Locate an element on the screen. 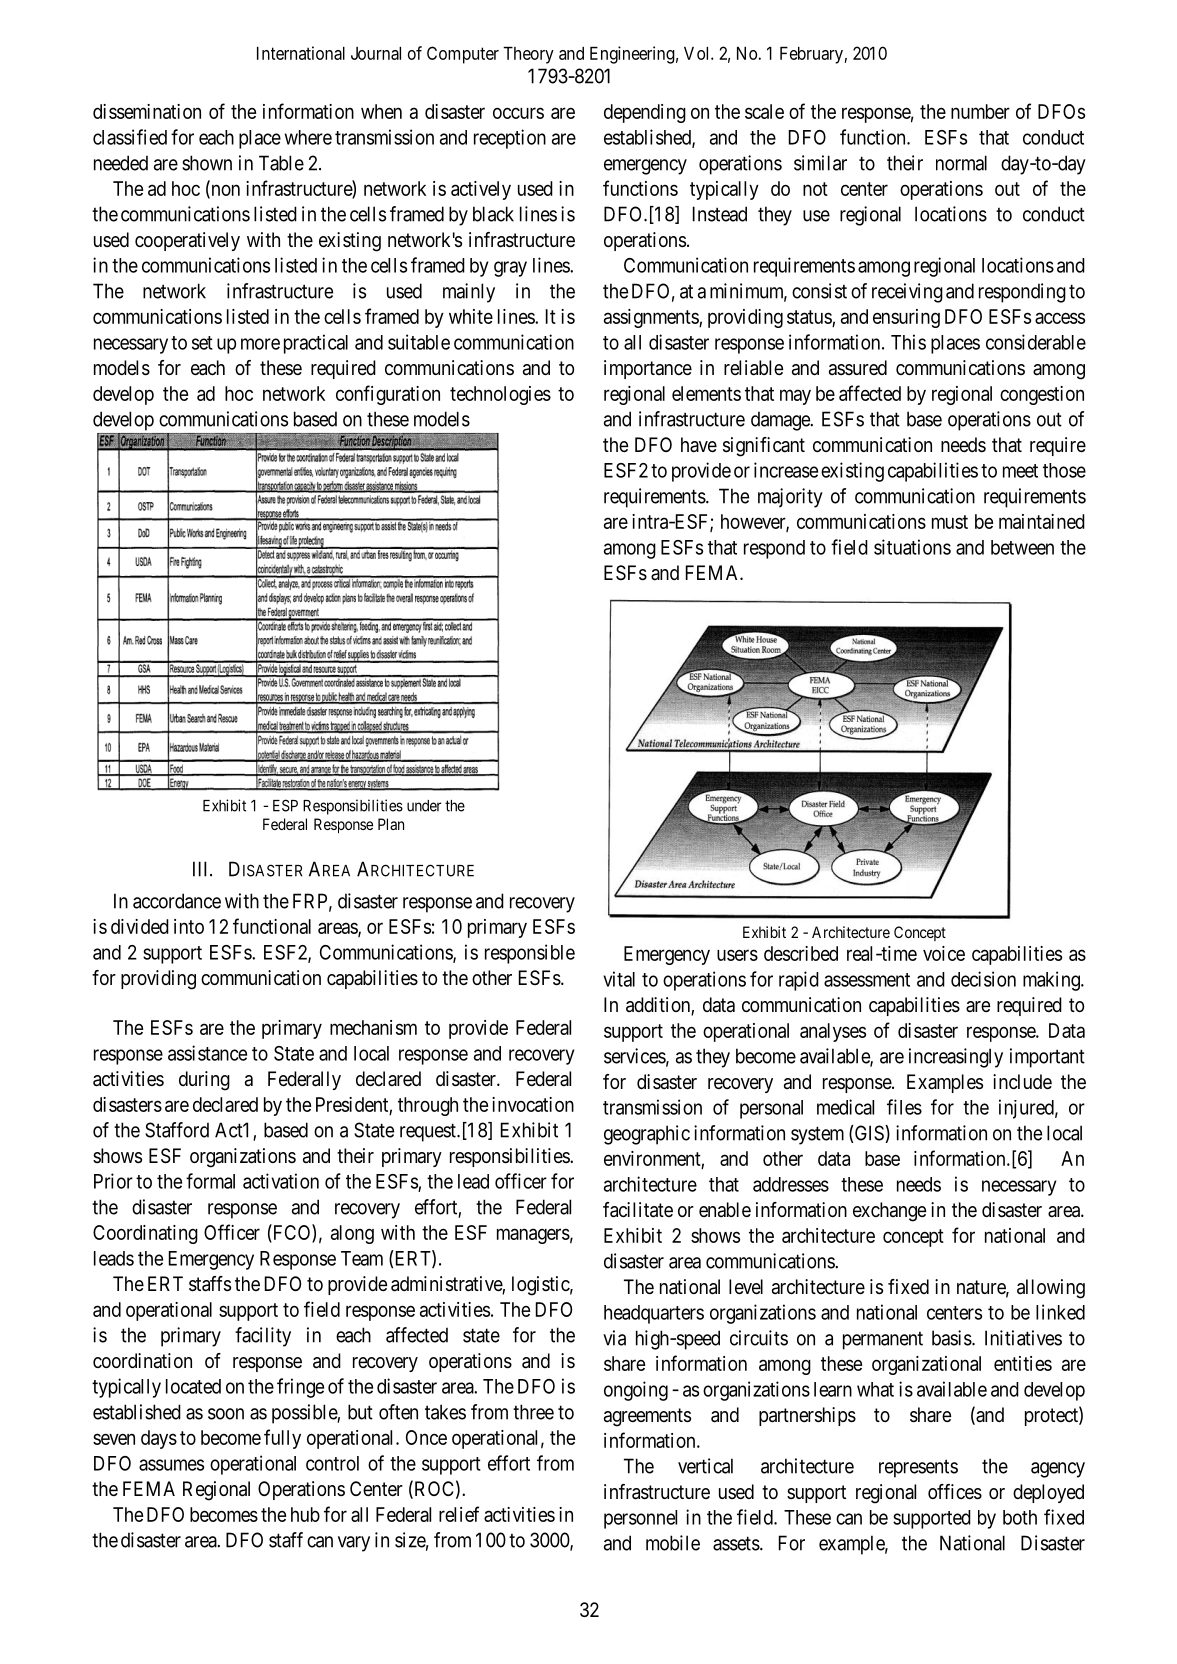  under is located at coordinates (424, 806).
